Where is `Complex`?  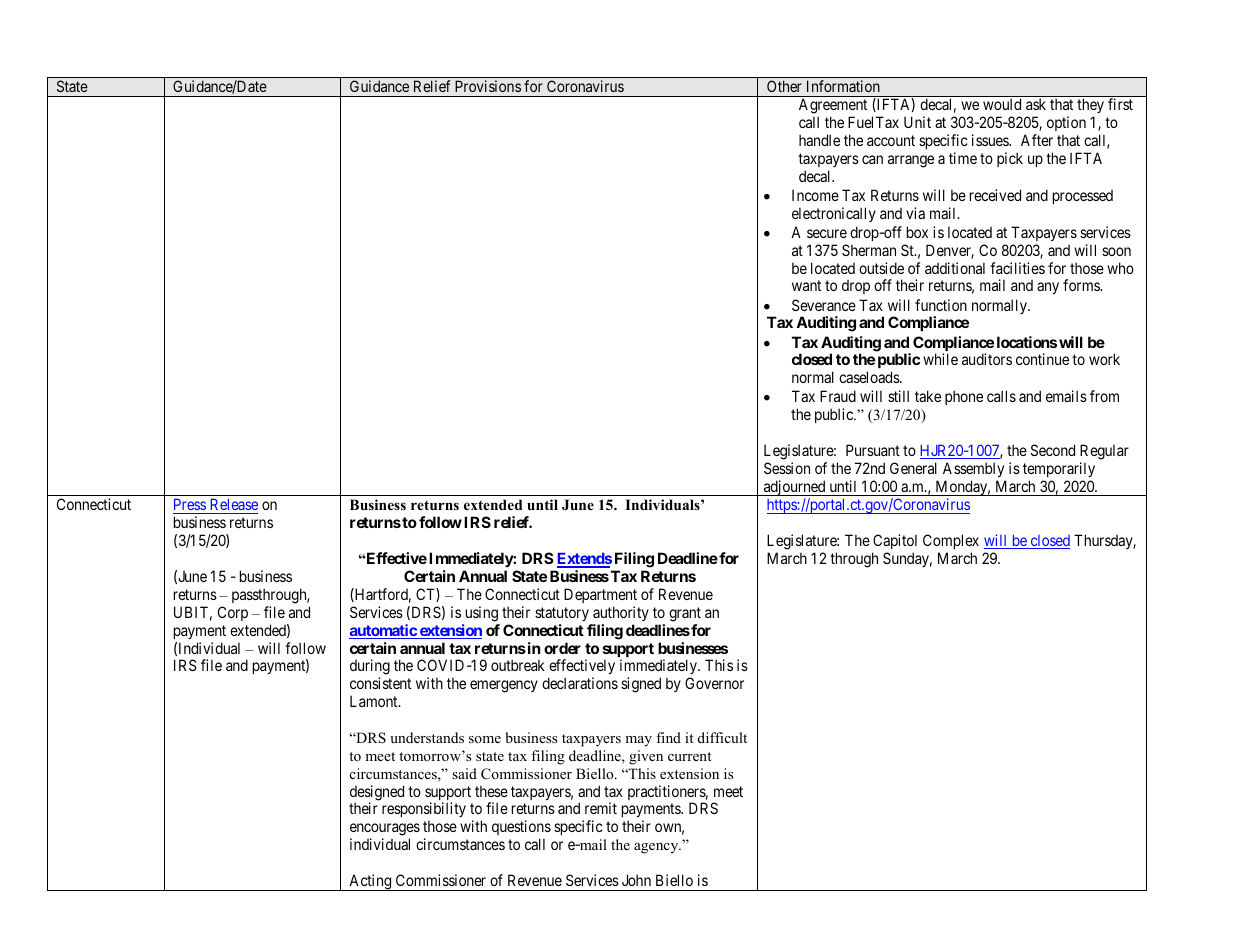 Complex is located at coordinates (951, 541).
